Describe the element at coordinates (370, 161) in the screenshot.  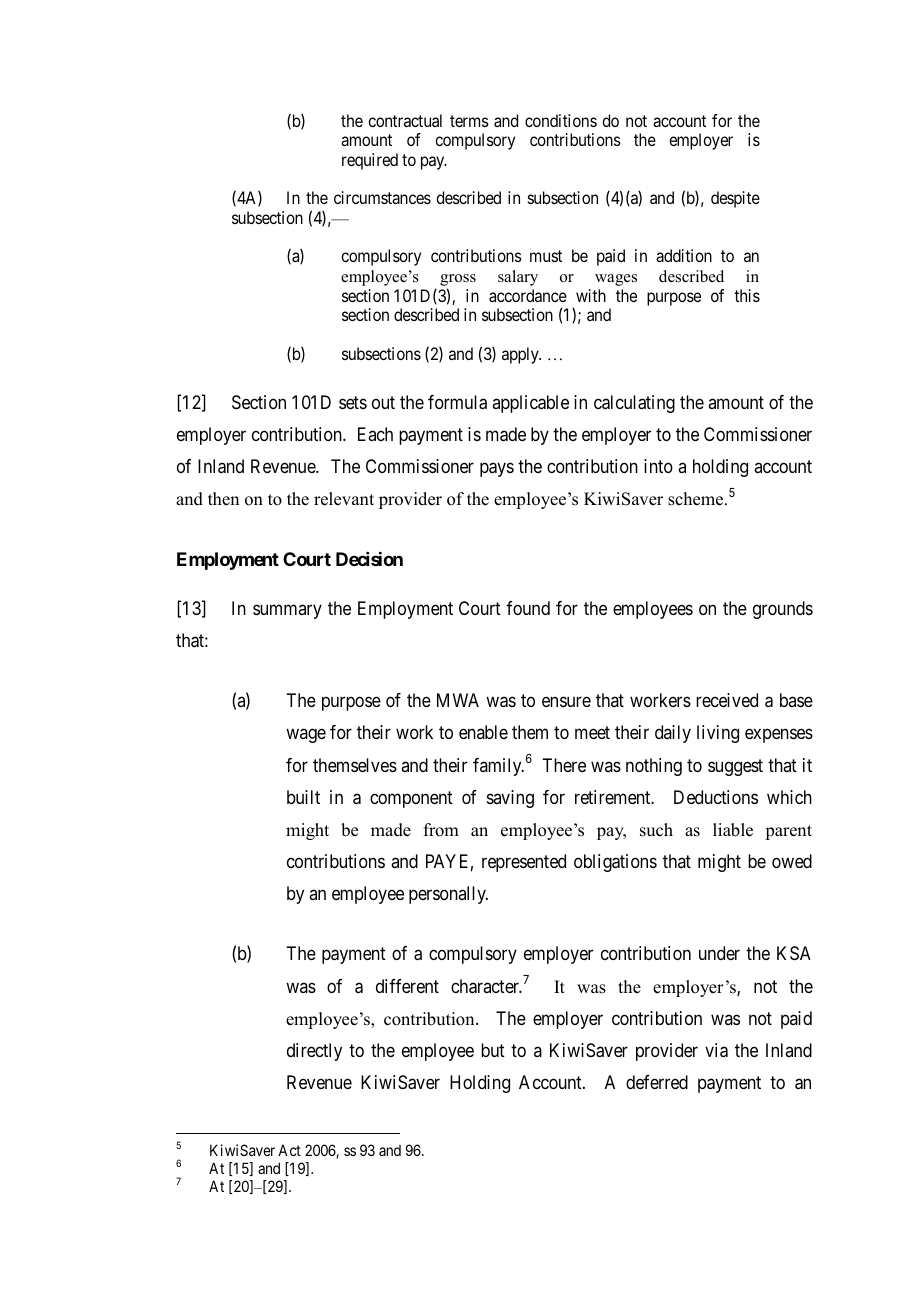
I see `required` at that location.
